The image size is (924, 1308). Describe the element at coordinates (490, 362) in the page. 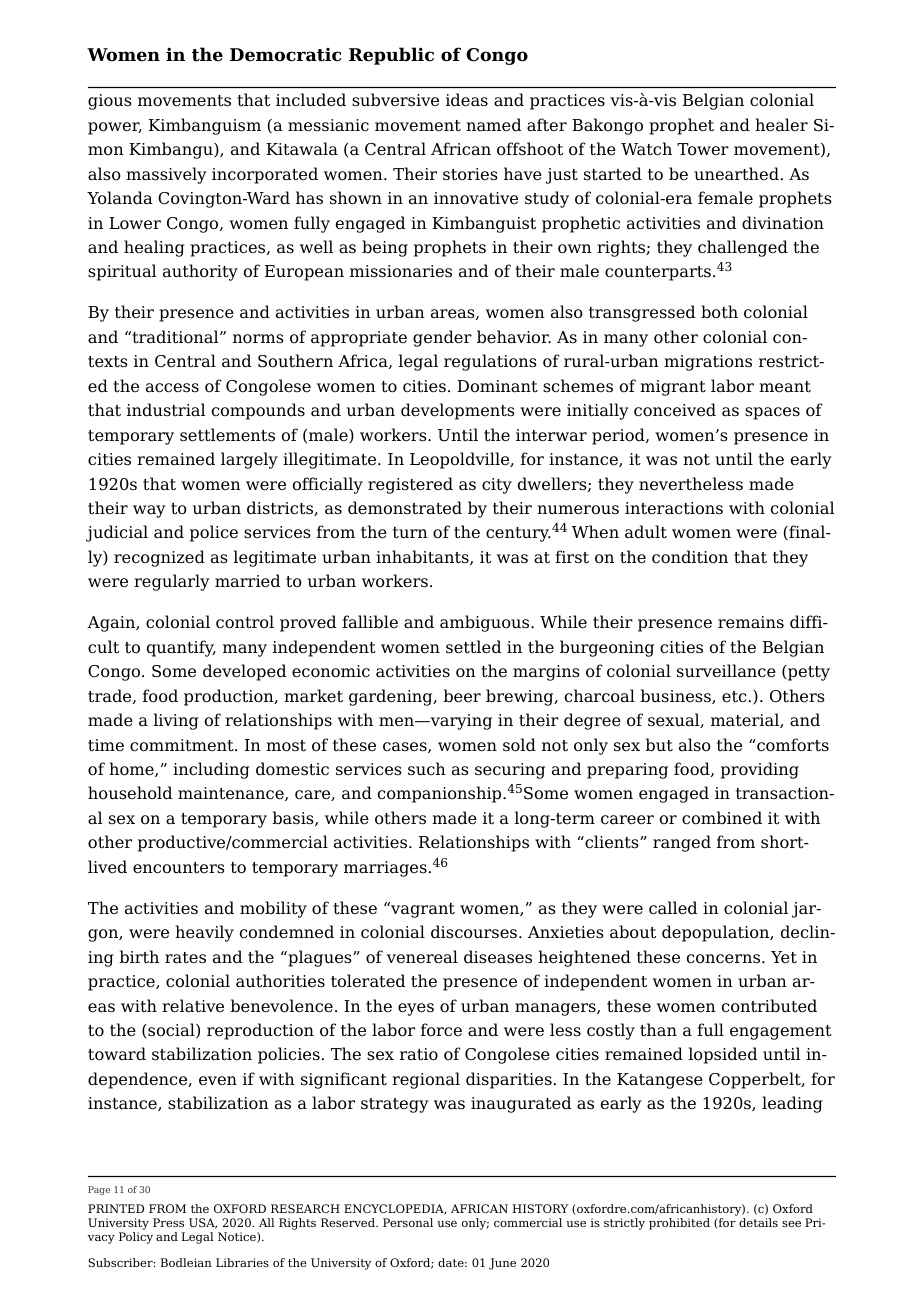

I see `regulations` at that location.
